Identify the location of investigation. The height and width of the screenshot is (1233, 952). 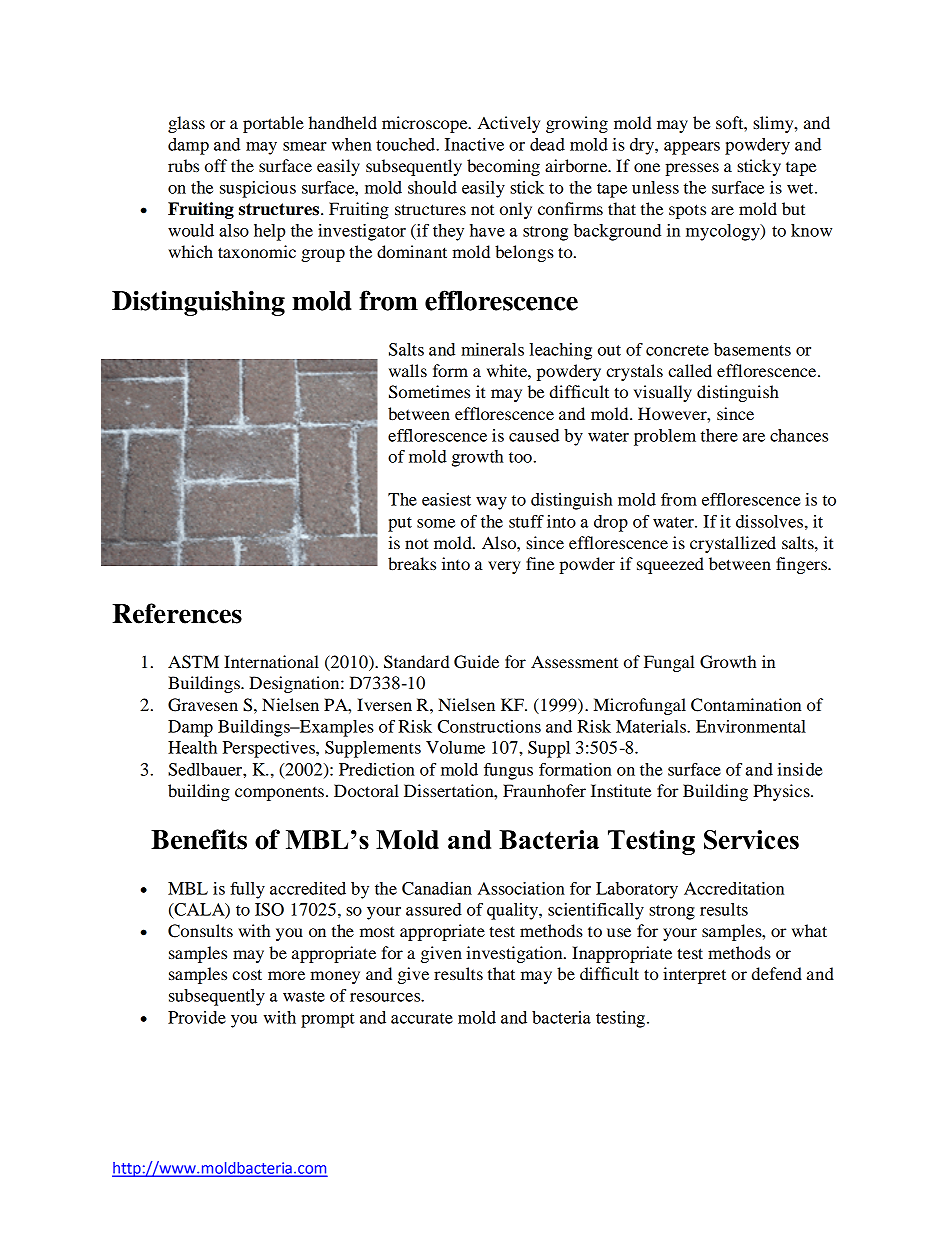
(515, 954).
